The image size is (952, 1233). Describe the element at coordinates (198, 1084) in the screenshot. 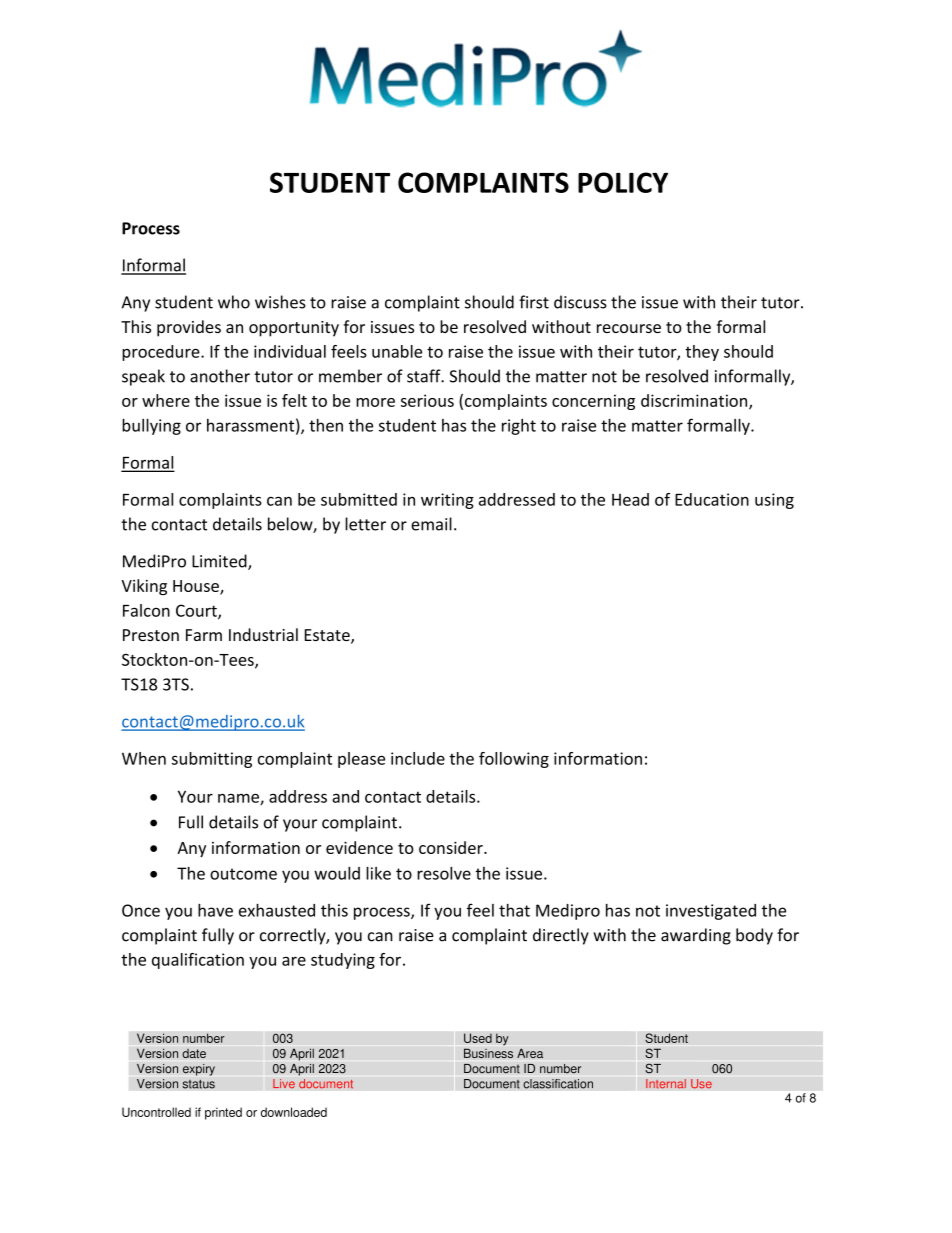

I see `status` at that location.
